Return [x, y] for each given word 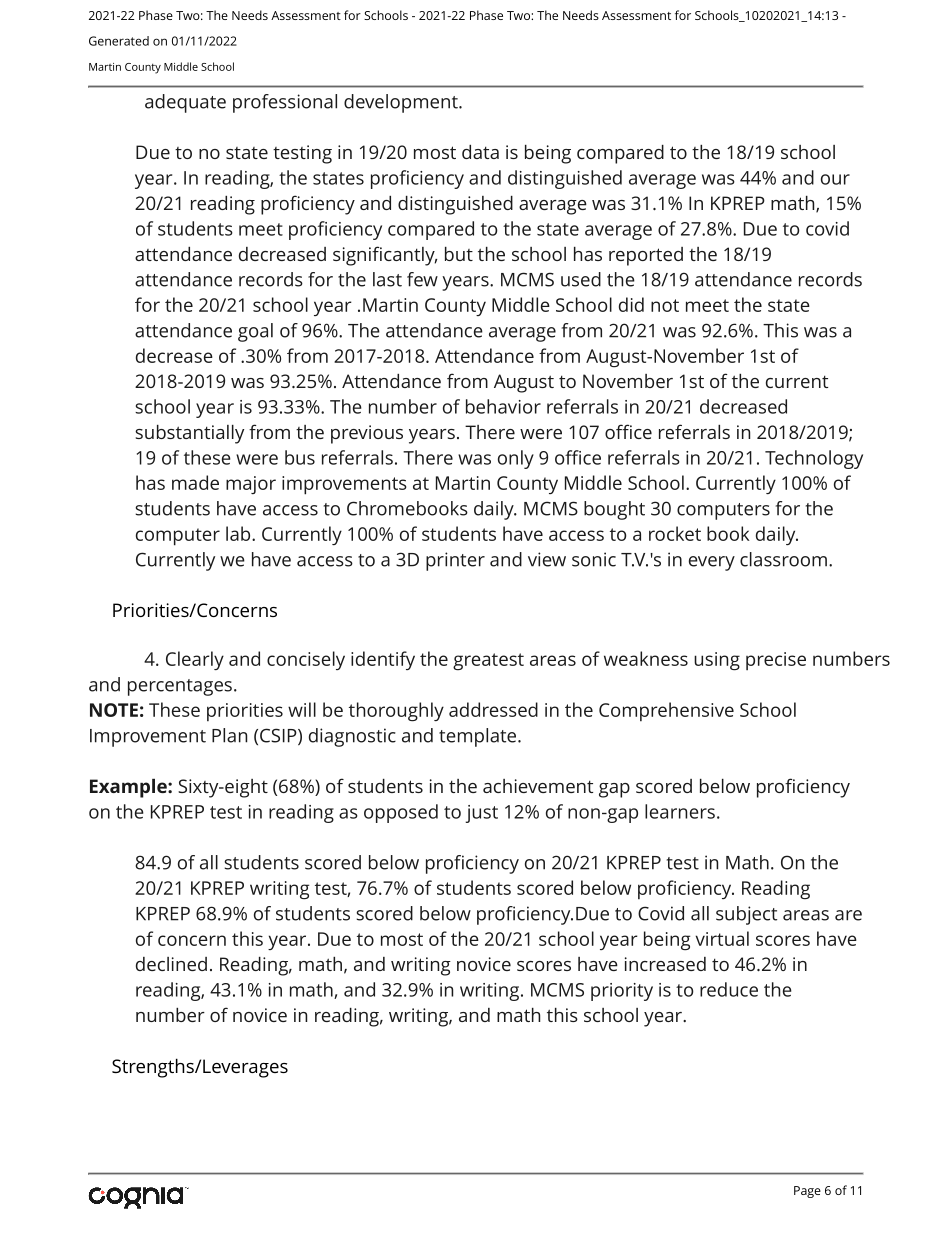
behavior [503, 406]
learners [680, 811]
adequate [185, 103]
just [482, 814]
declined [171, 964]
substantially [189, 434]
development [402, 103]
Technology [814, 459]
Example [129, 788]
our [835, 179]
